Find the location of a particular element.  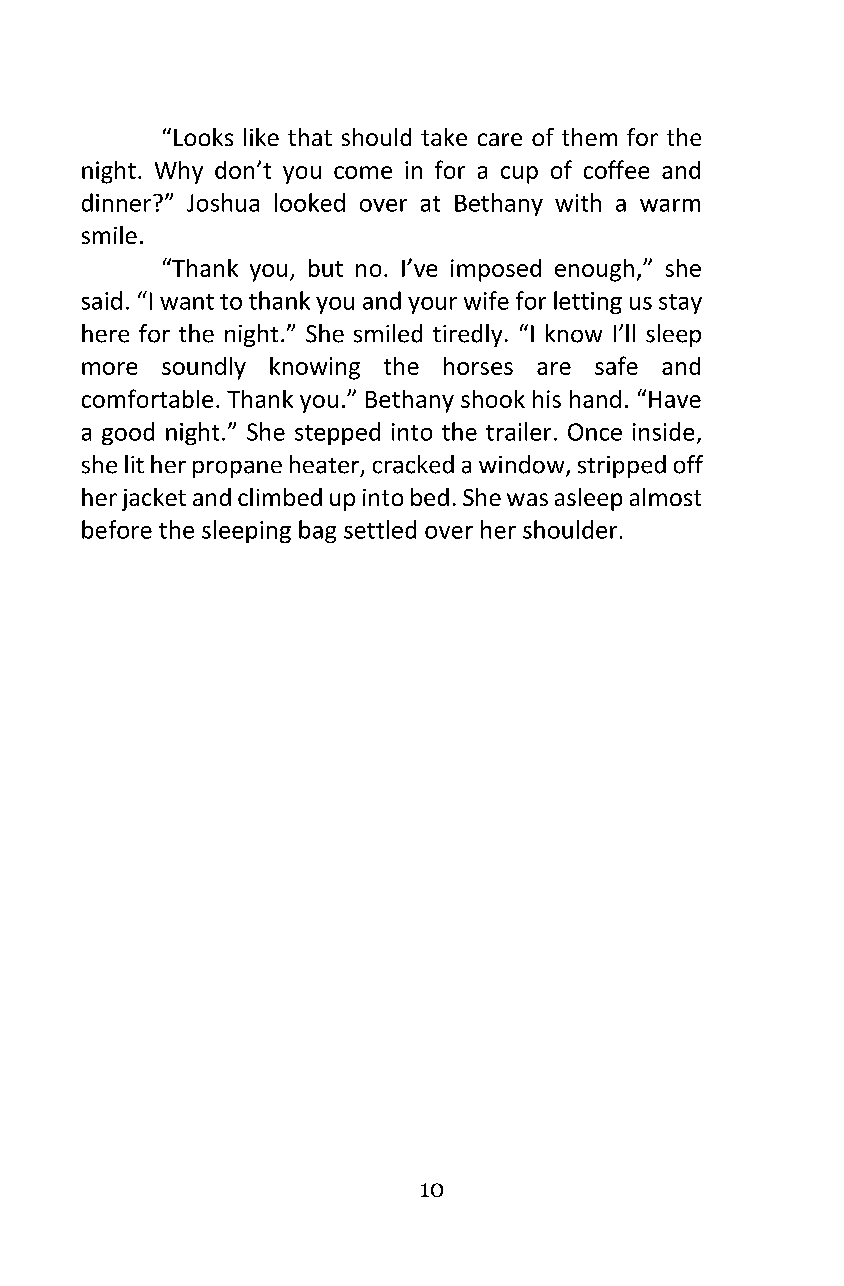

shook is located at coordinates (493, 399).
